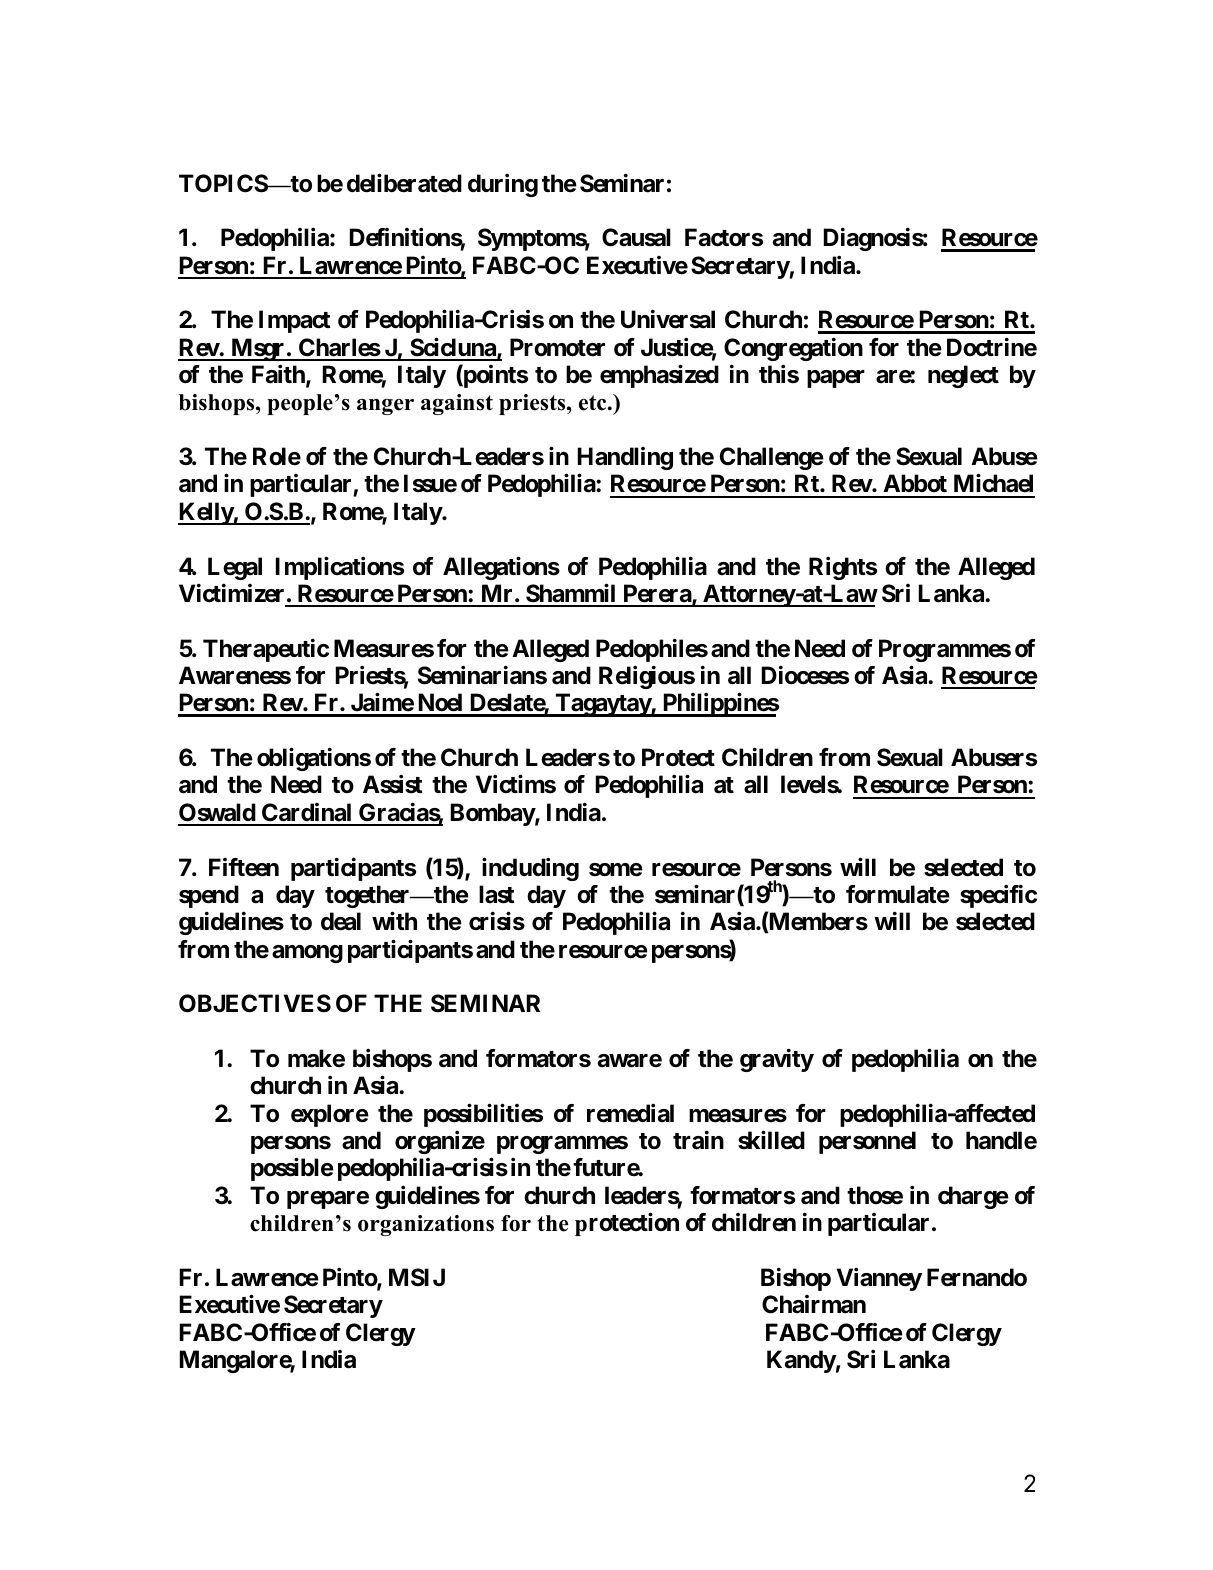  What do you see at coordinates (496, 894) in the screenshot?
I see `last` at bounding box center [496, 894].
